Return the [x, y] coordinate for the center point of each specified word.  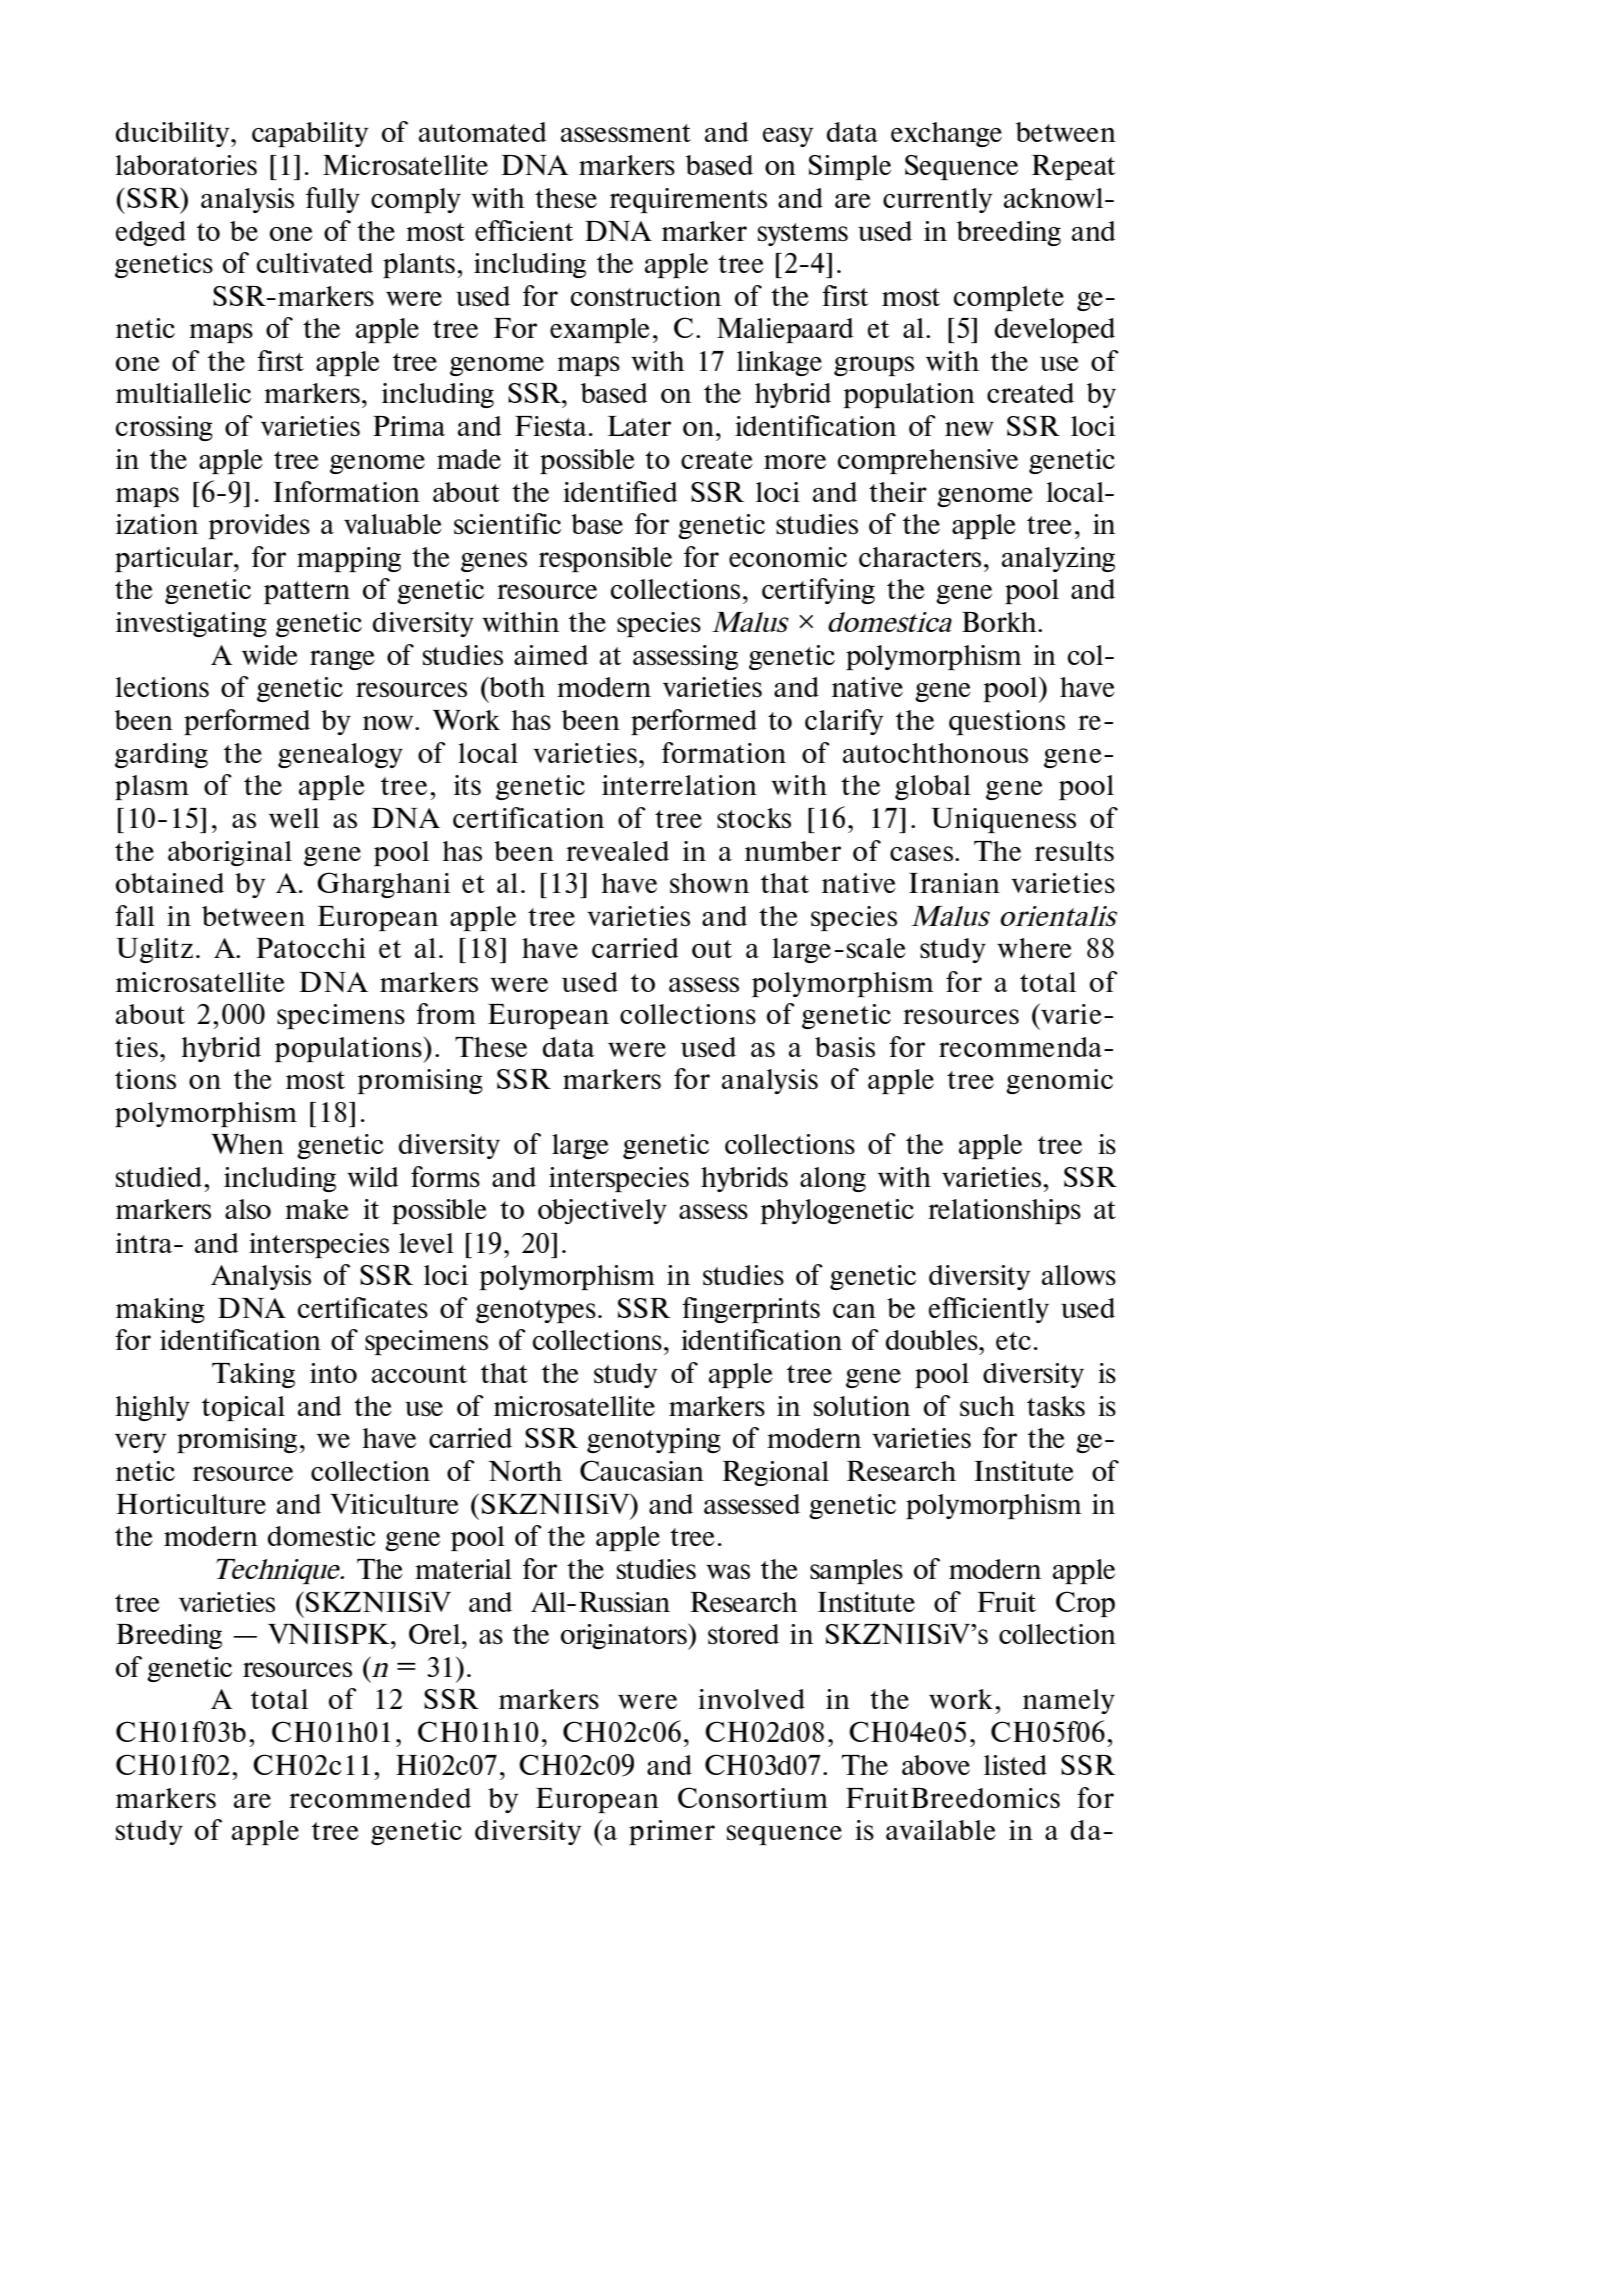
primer [672, 1832]
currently [938, 200]
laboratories [186, 165]
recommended [380, 1798]
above [936, 1765]
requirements [688, 200]
